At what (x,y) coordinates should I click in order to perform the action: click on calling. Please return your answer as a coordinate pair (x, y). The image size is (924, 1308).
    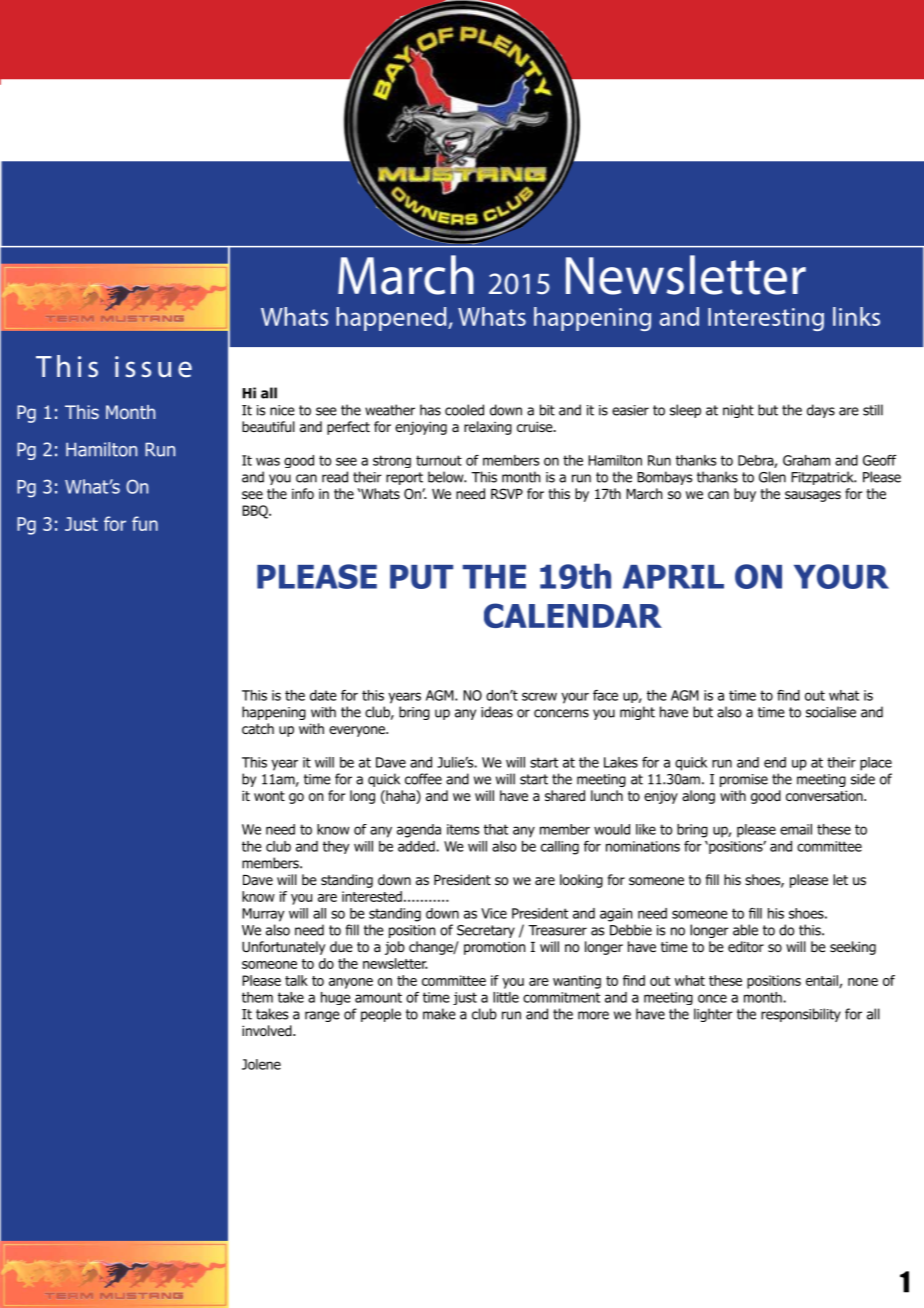
    Looking at the image, I should click on (560, 848).
